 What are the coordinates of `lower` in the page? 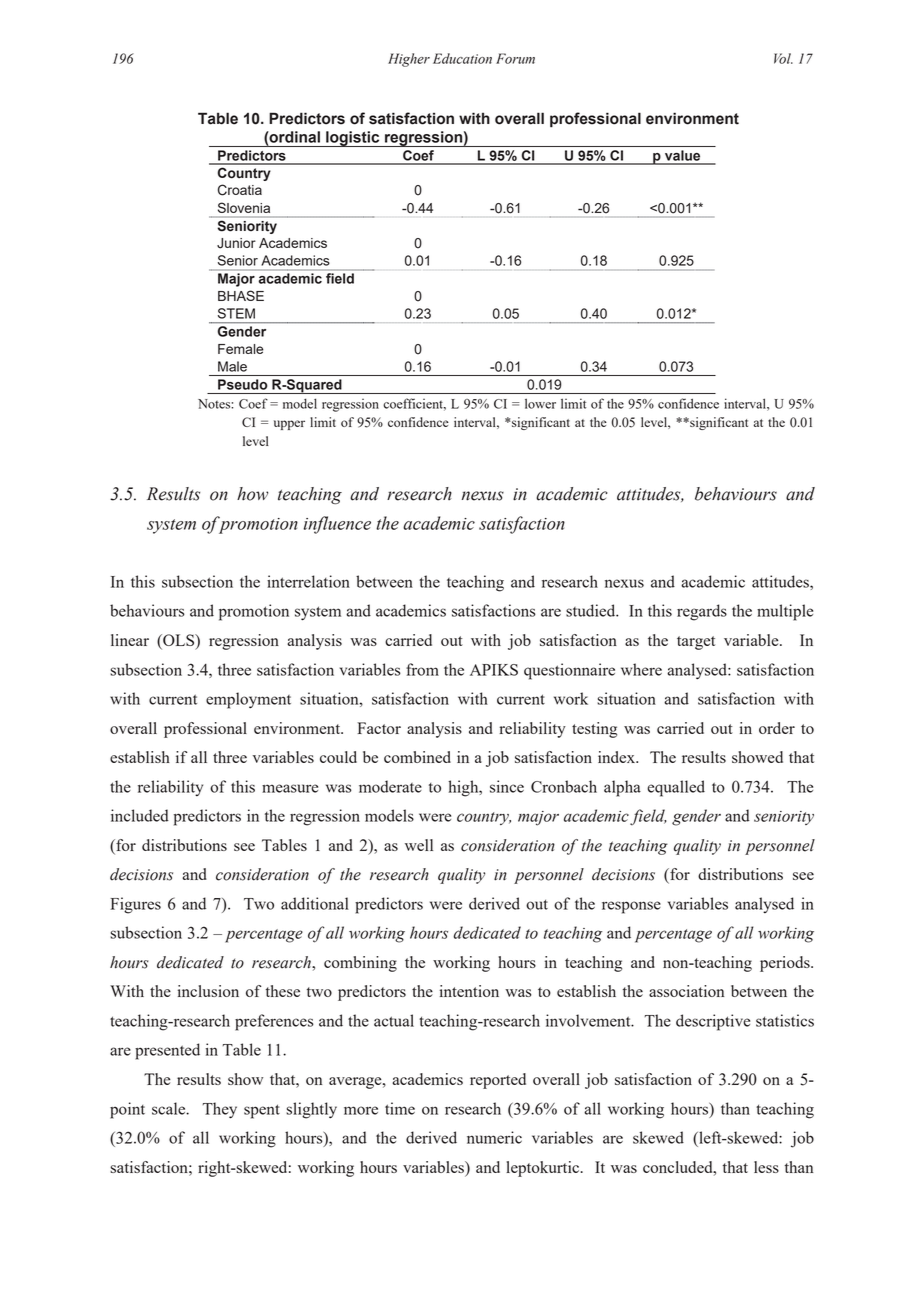 It's located at (540, 403).
